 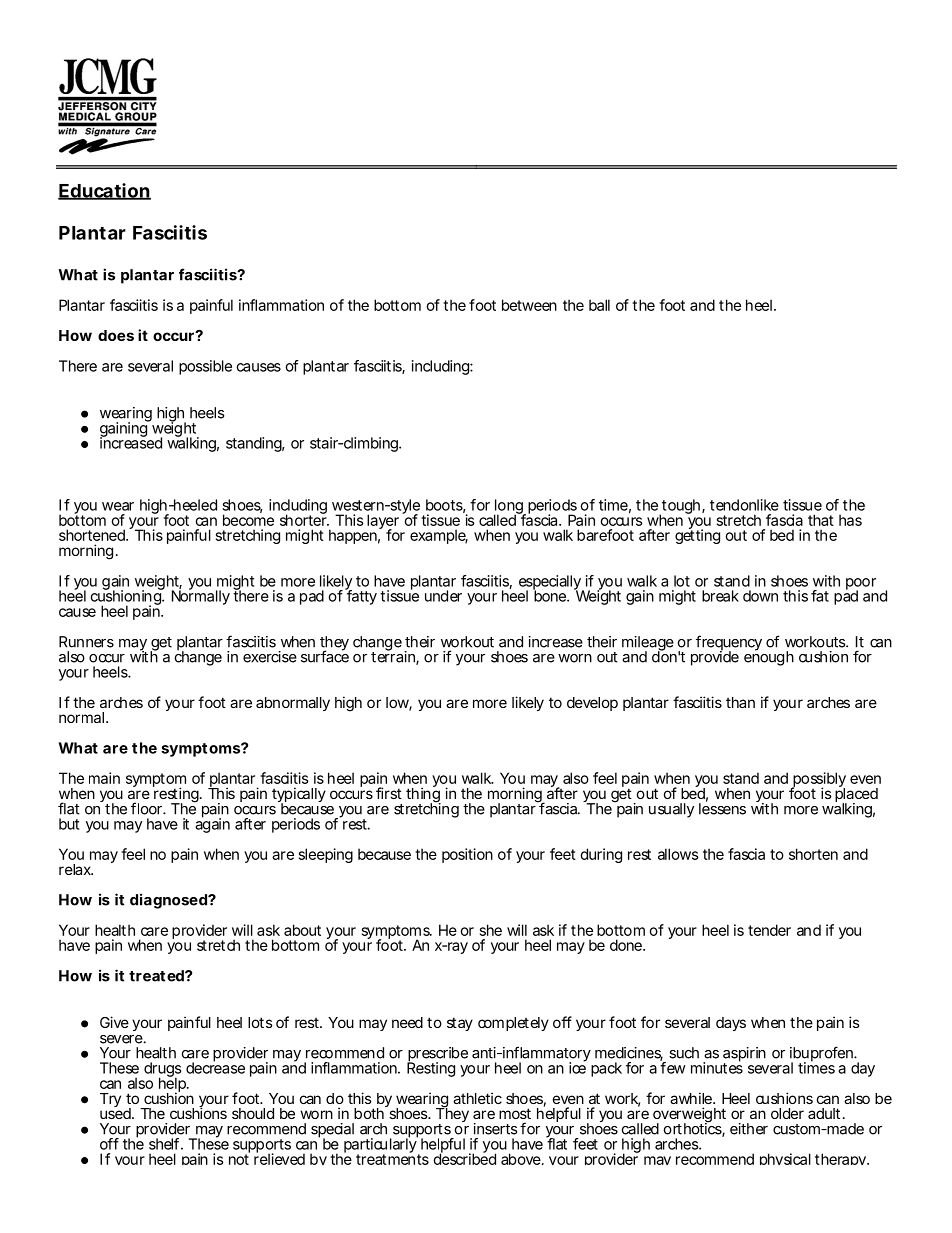 I want to click on possible, so click(x=205, y=367).
